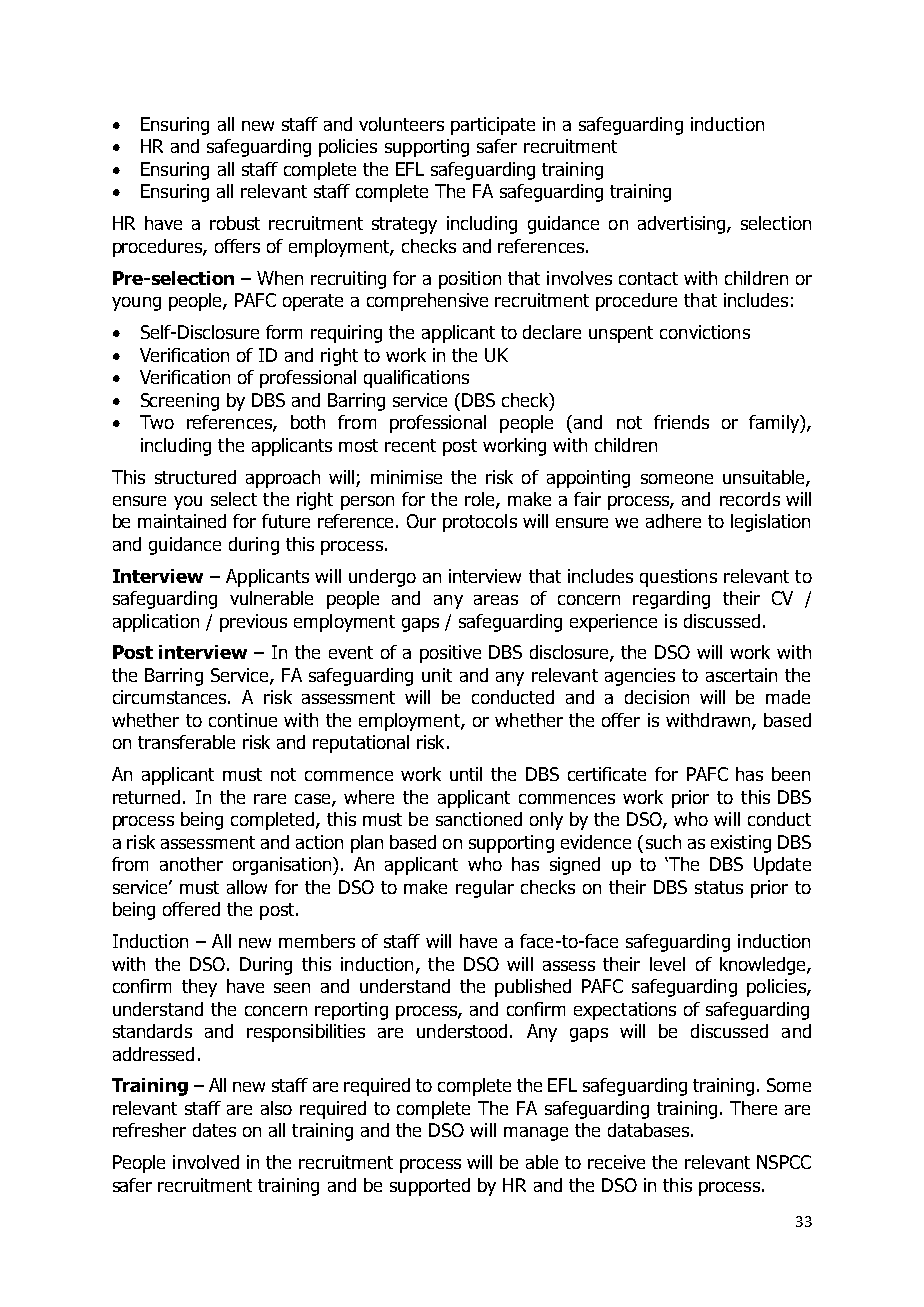 The image size is (924, 1307). What do you see at coordinates (683, 225) in the screenshot?
I see `advertising` at bounding box center [683, 225].
